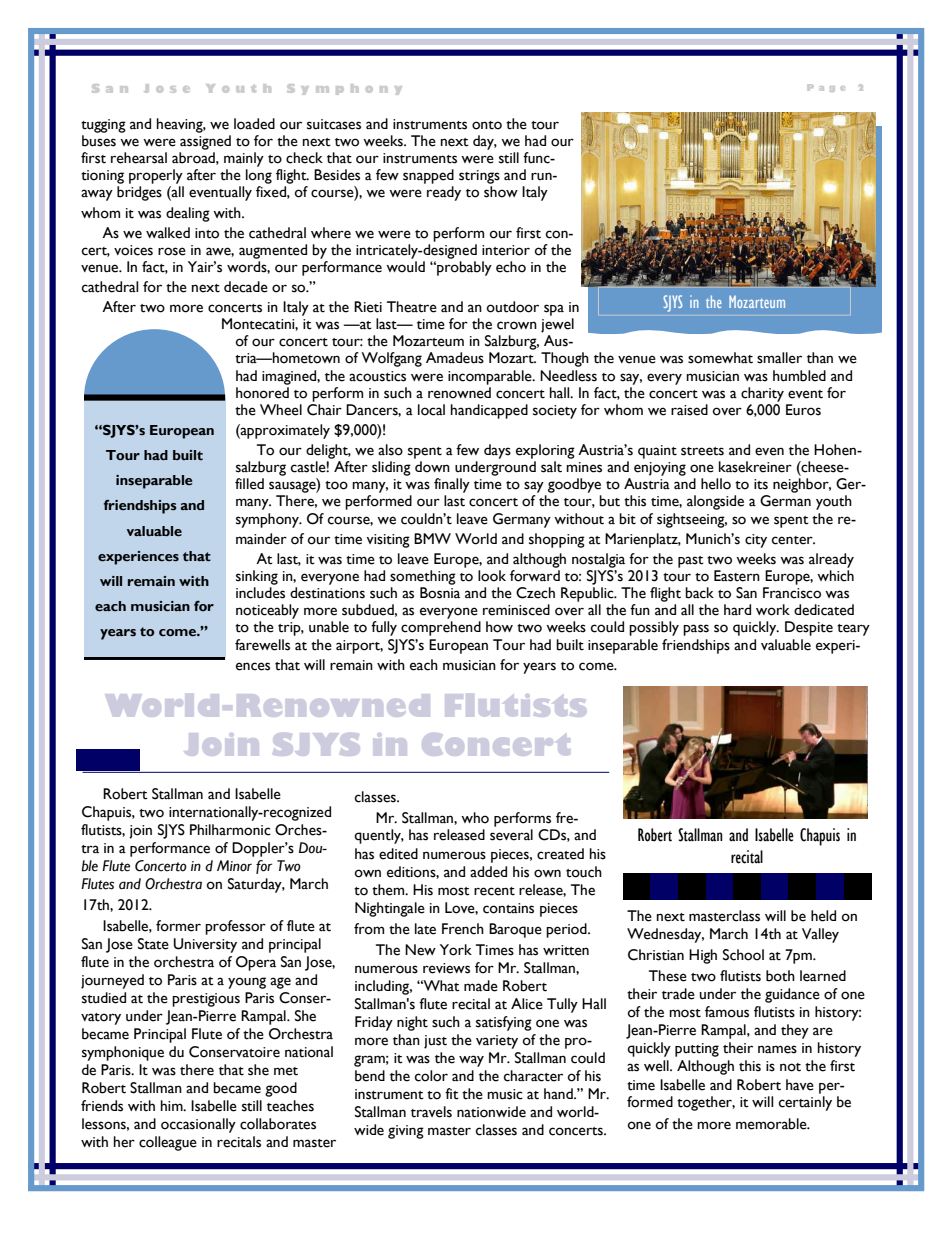  Describe the element at coordinates (488, 872) in the page. I see `added` at that location.
